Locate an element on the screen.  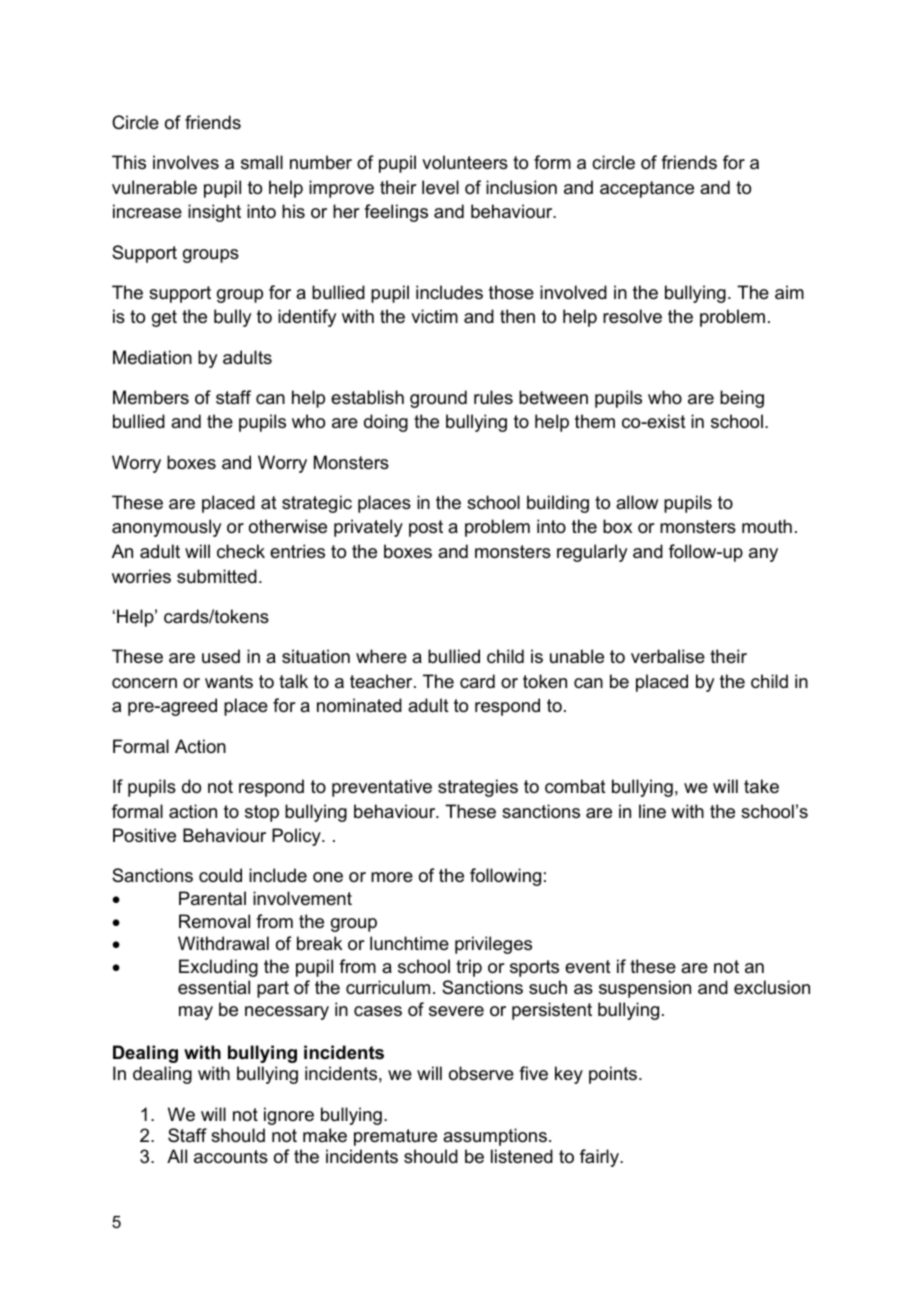
where is located at coordinates (381, 656).
